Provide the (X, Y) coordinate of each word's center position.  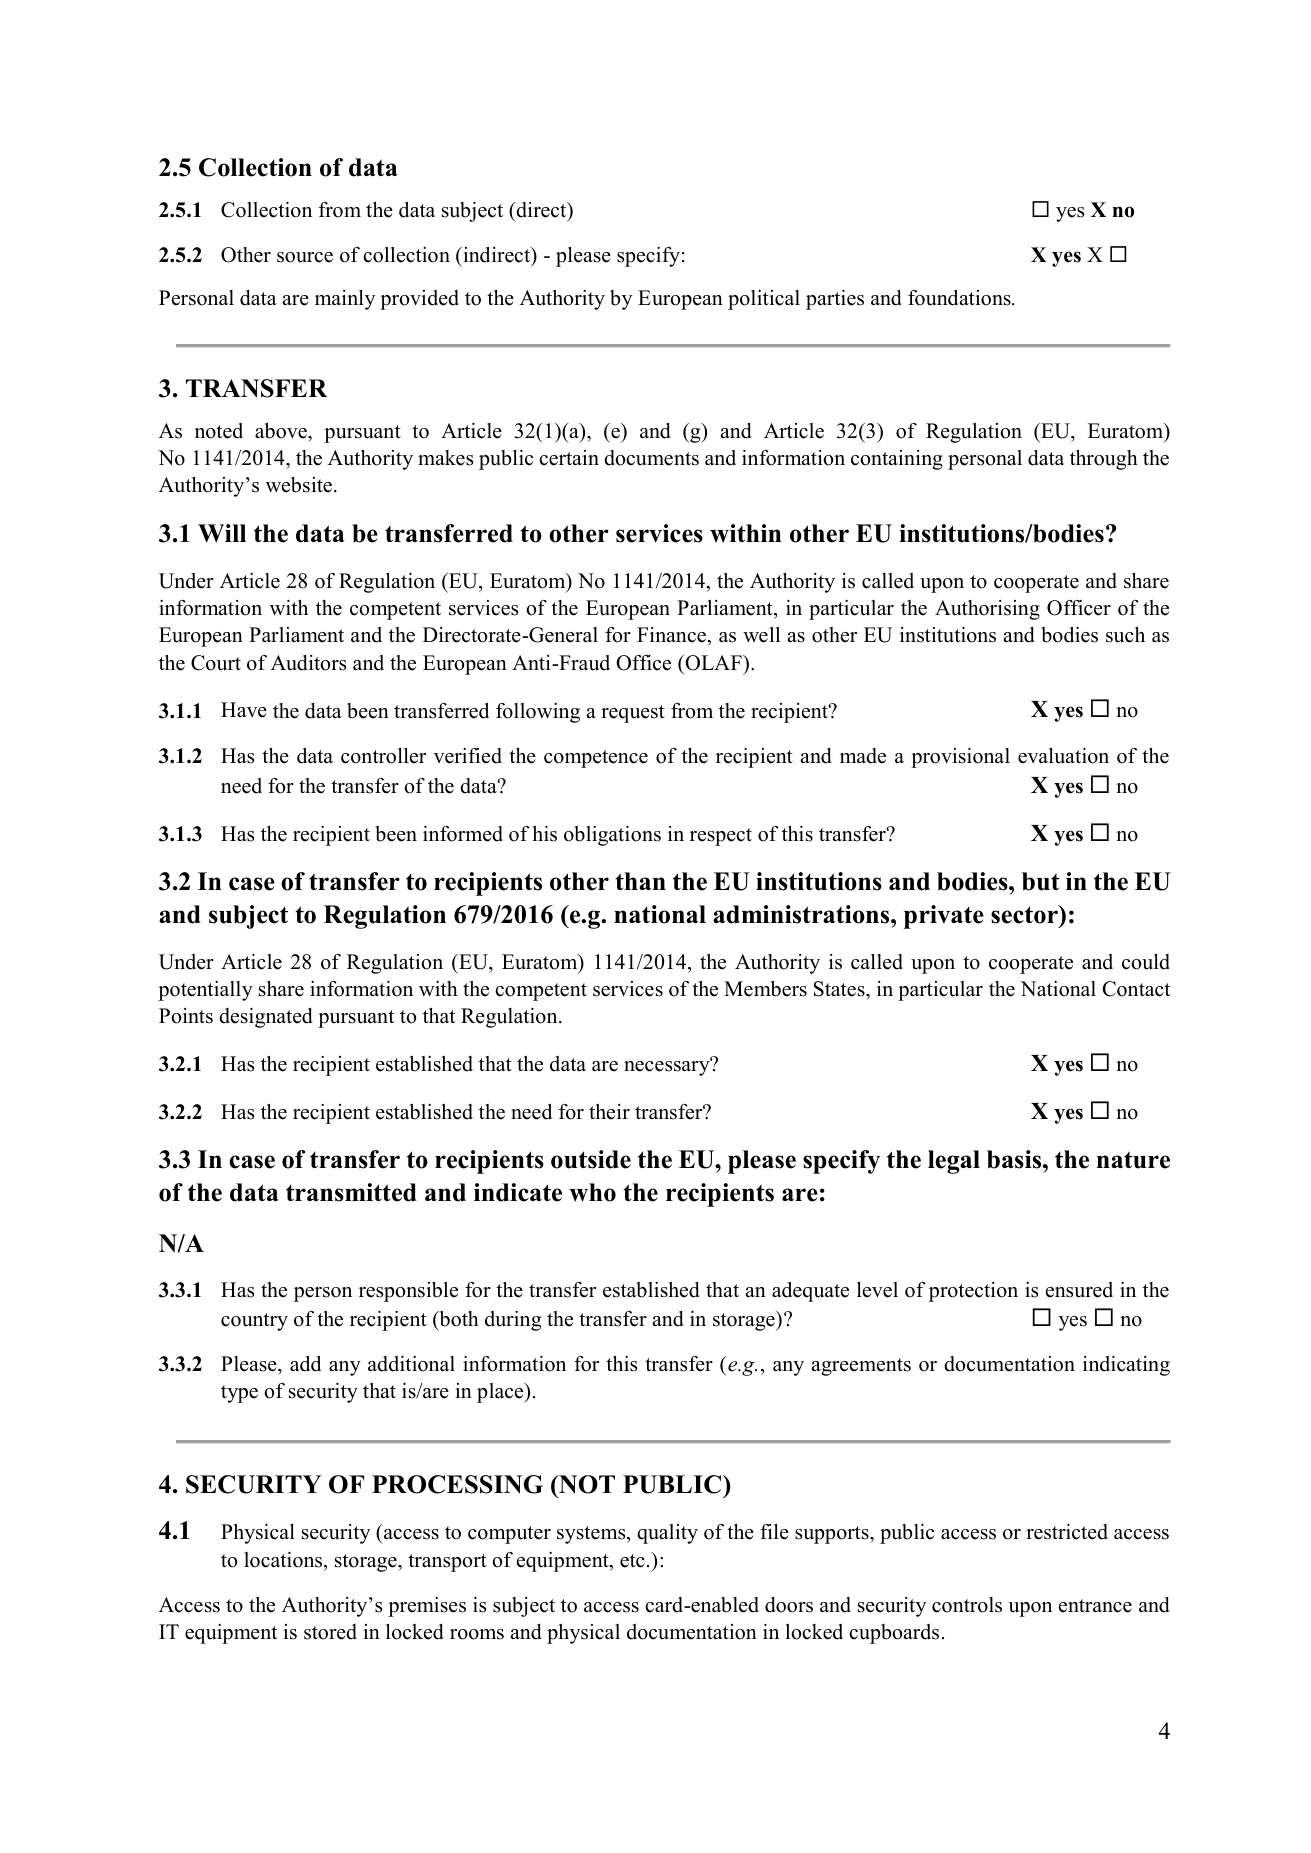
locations (284, 1560)
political (764, 300)
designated (266, 1018)
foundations (960, 298)
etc (632, 1561)
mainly (345, 300)
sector (1025, 914)
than (640, 881)
